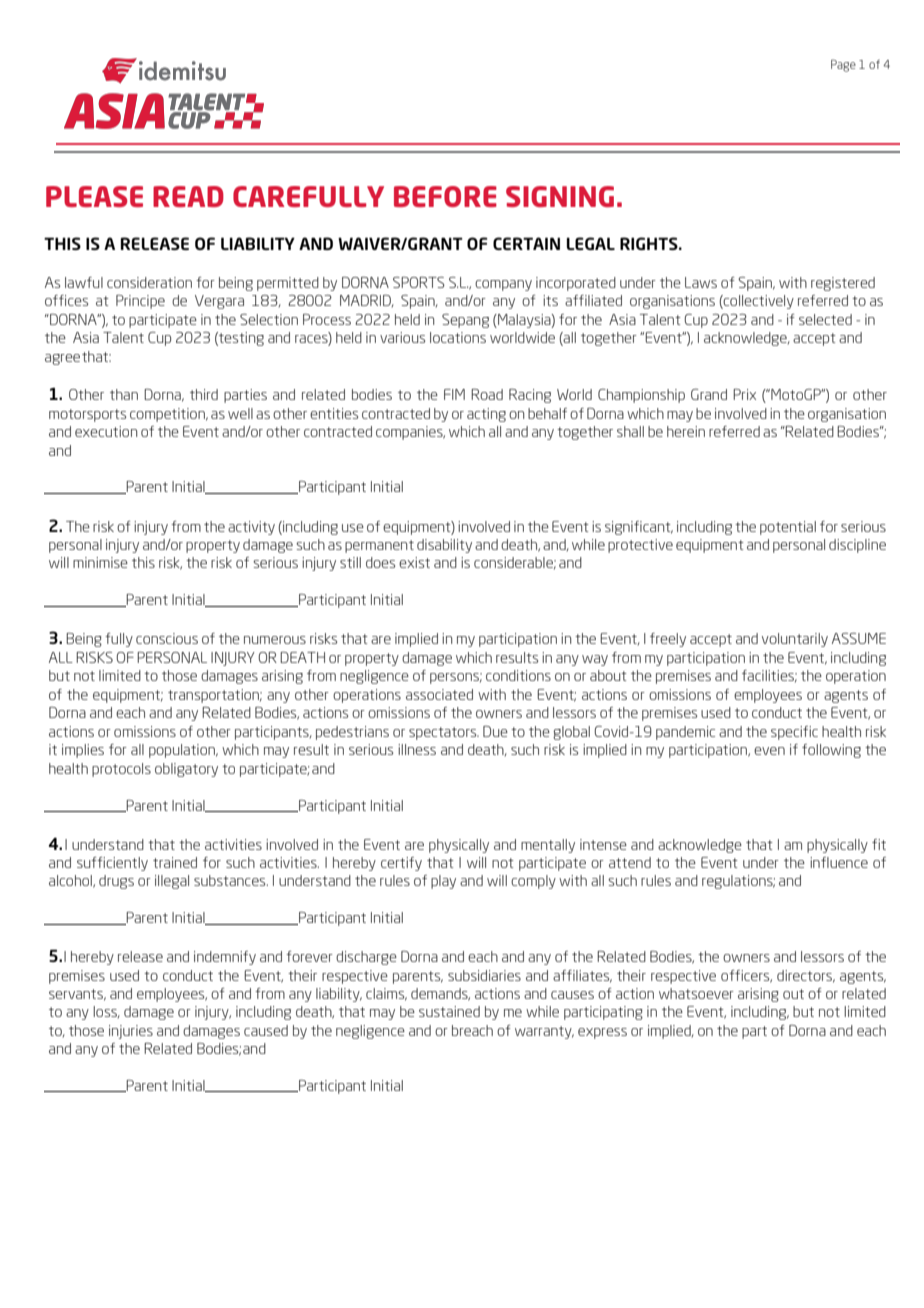 The image size is (924, 1308). What do you see at coordinates (439, 694) in the page?
I see `associated` at bounding box center [439, 694].
